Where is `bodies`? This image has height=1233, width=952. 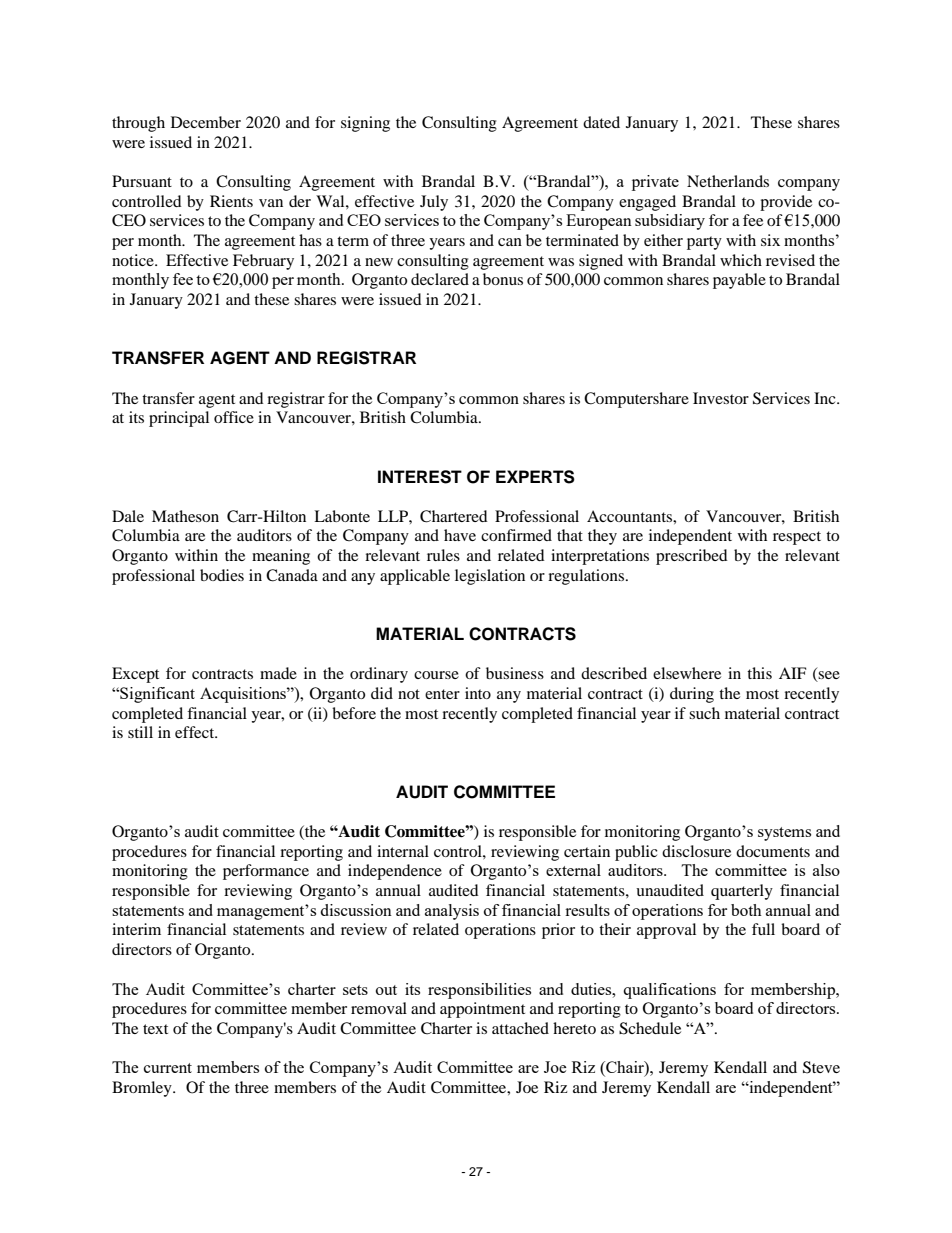 bodies is located at coordinates (222, 575).
